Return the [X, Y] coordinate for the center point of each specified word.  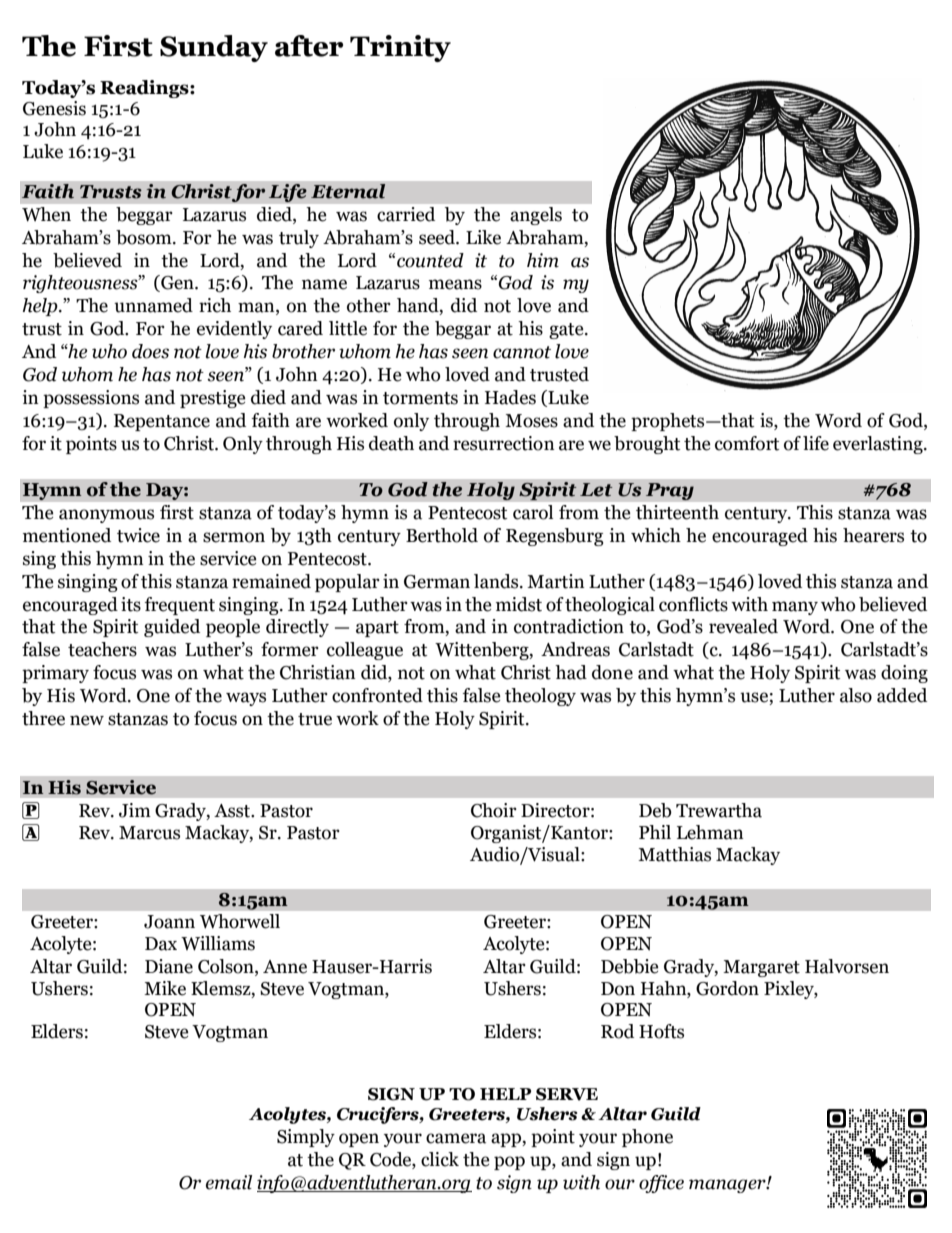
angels [536, 216]
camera [456, 1138]
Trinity [400, 48]
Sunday [214, 48]
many [795, 608]
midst [519, 604]
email [229, 1182]
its [131, 604]
